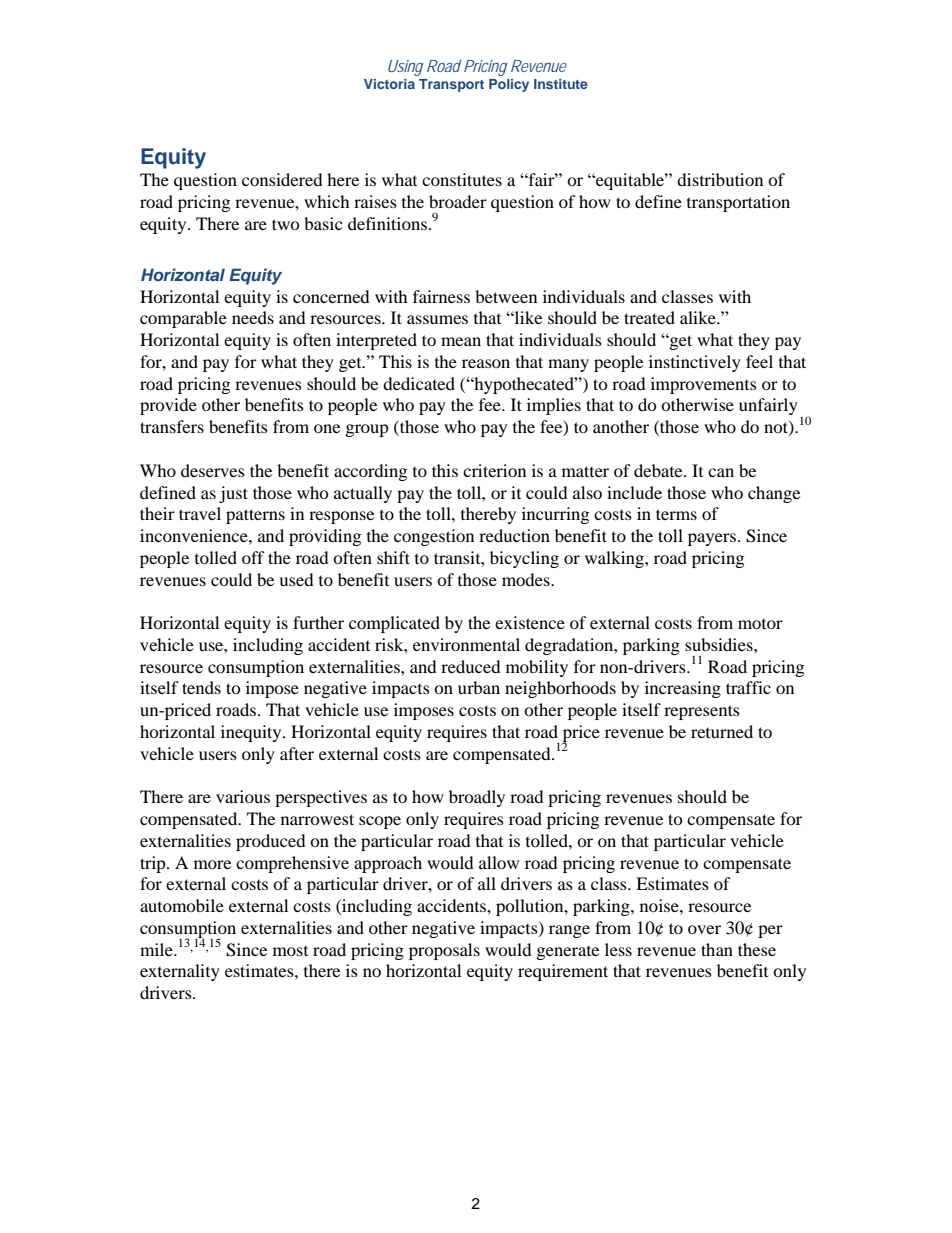 The height and width of the image is (1233, 952). I want to click on Policy, so click(509, 85).
